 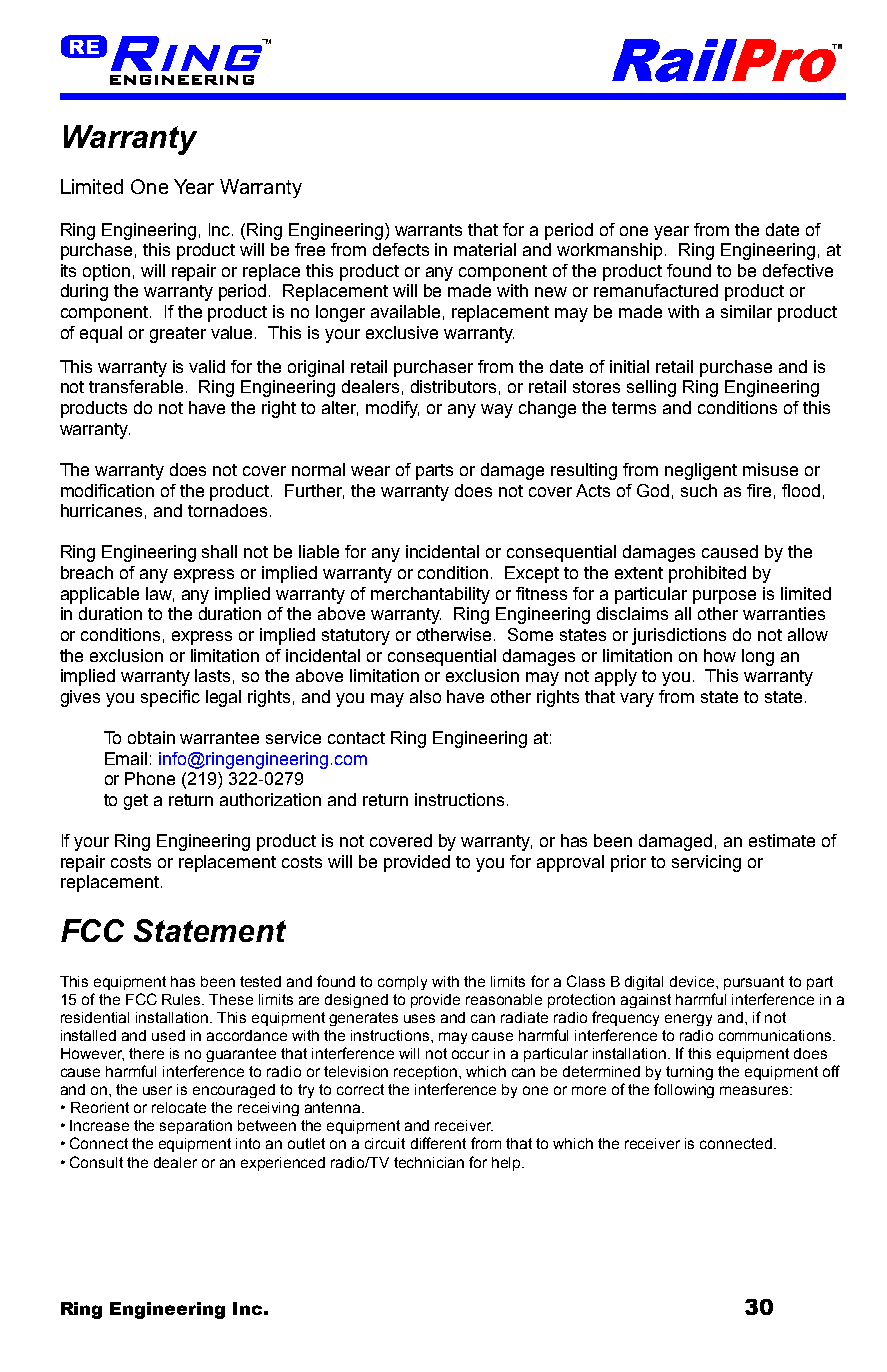 What do you see at coordinates (402, 983) in the screenshot?
I see `comply` at bounding box center [402, 983].
